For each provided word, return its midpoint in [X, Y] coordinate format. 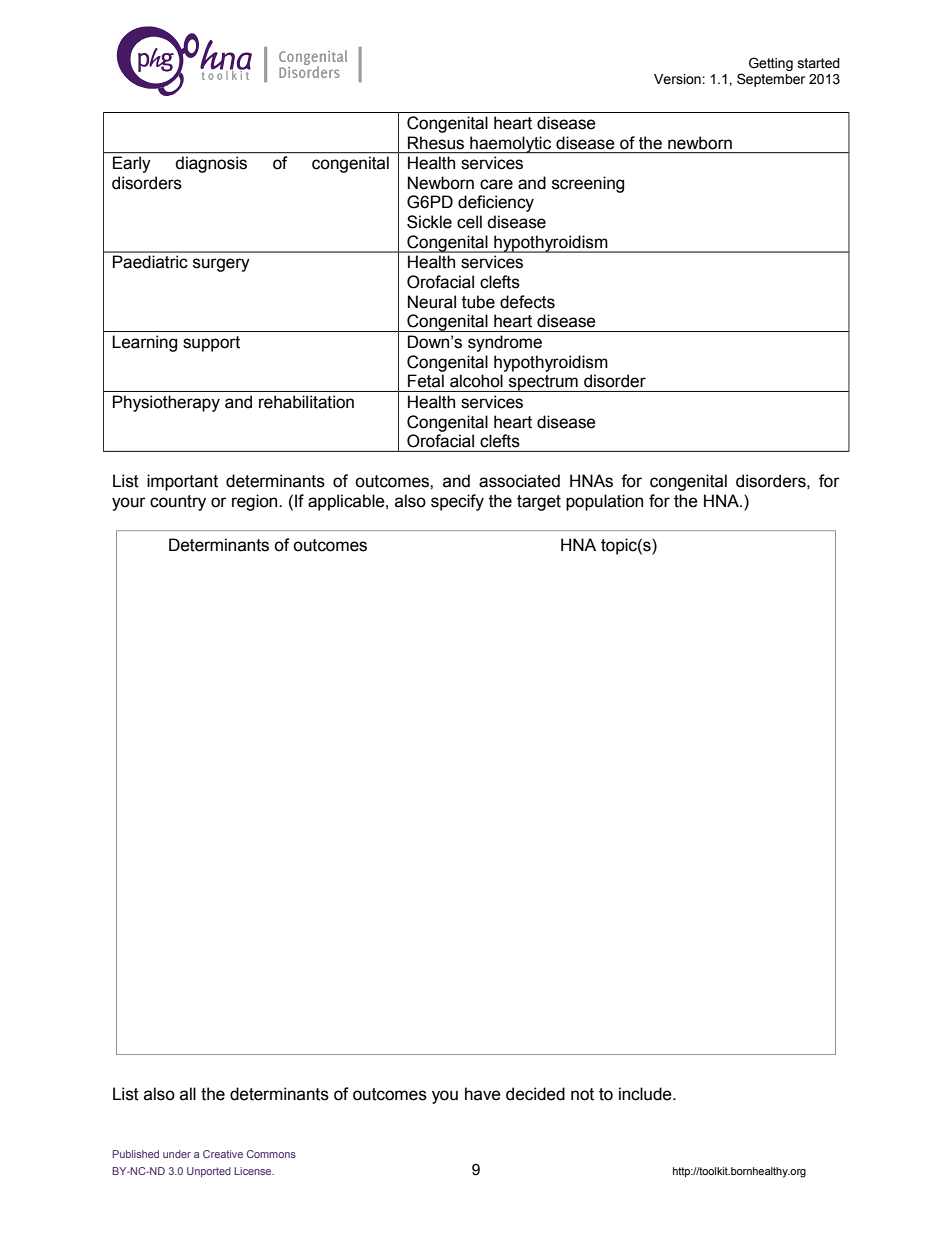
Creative [223, 1154]
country [178, 503]
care [496, 184]
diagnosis [211, 164]
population [604, 502]
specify [457, 502]
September [771, 80]
